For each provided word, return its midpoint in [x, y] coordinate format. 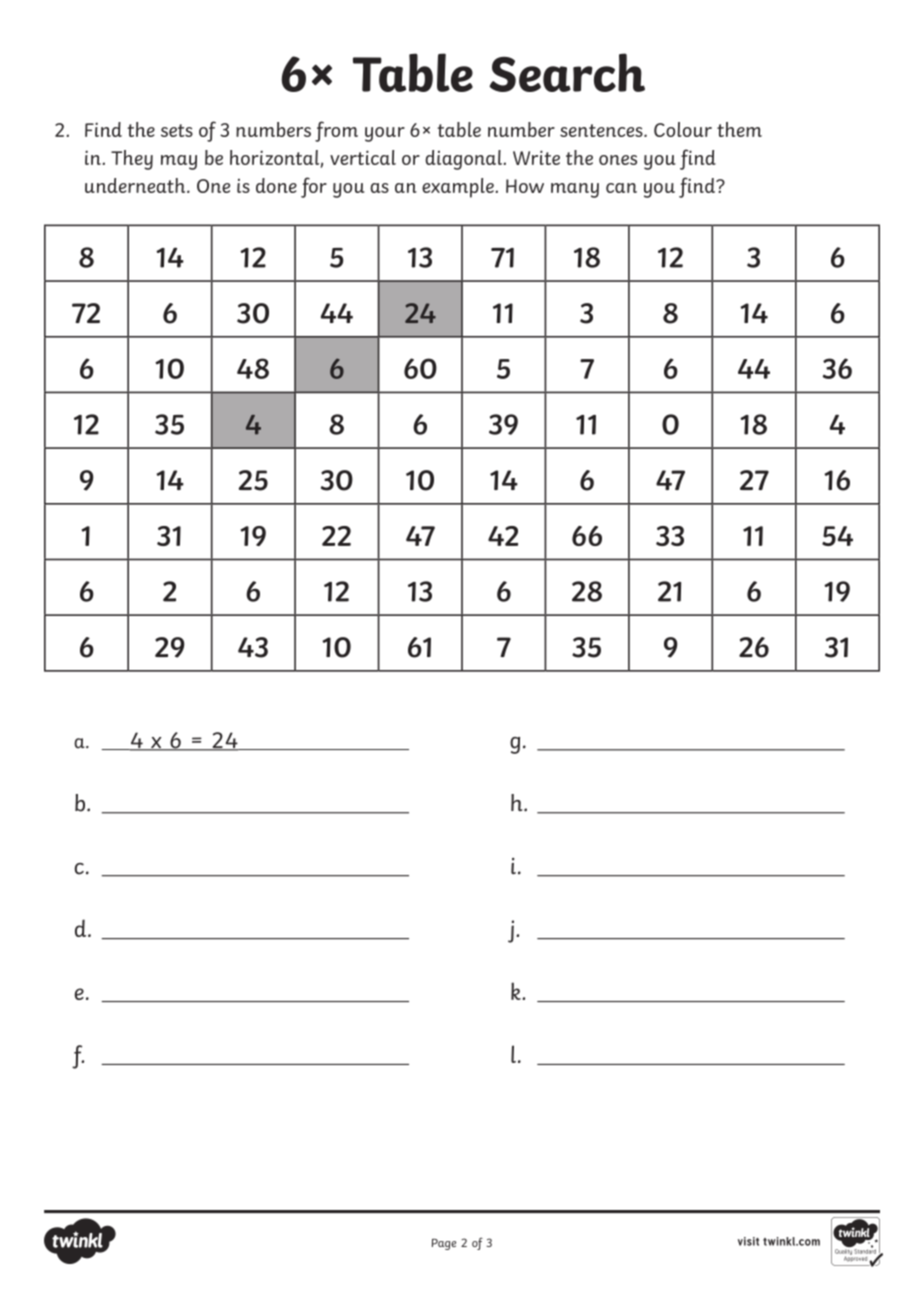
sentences [602, 130]
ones [618, 160]
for [314, 187]
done [276, 185]
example [458, 188]
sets [177, 130]
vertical [363, 157]
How [525, 186]
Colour [683, 129]
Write [536, 157]
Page [444, 1244]
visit [748, 1241]
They [132, 160]
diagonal [463, 160]
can [621, 188]
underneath [136, 185]
